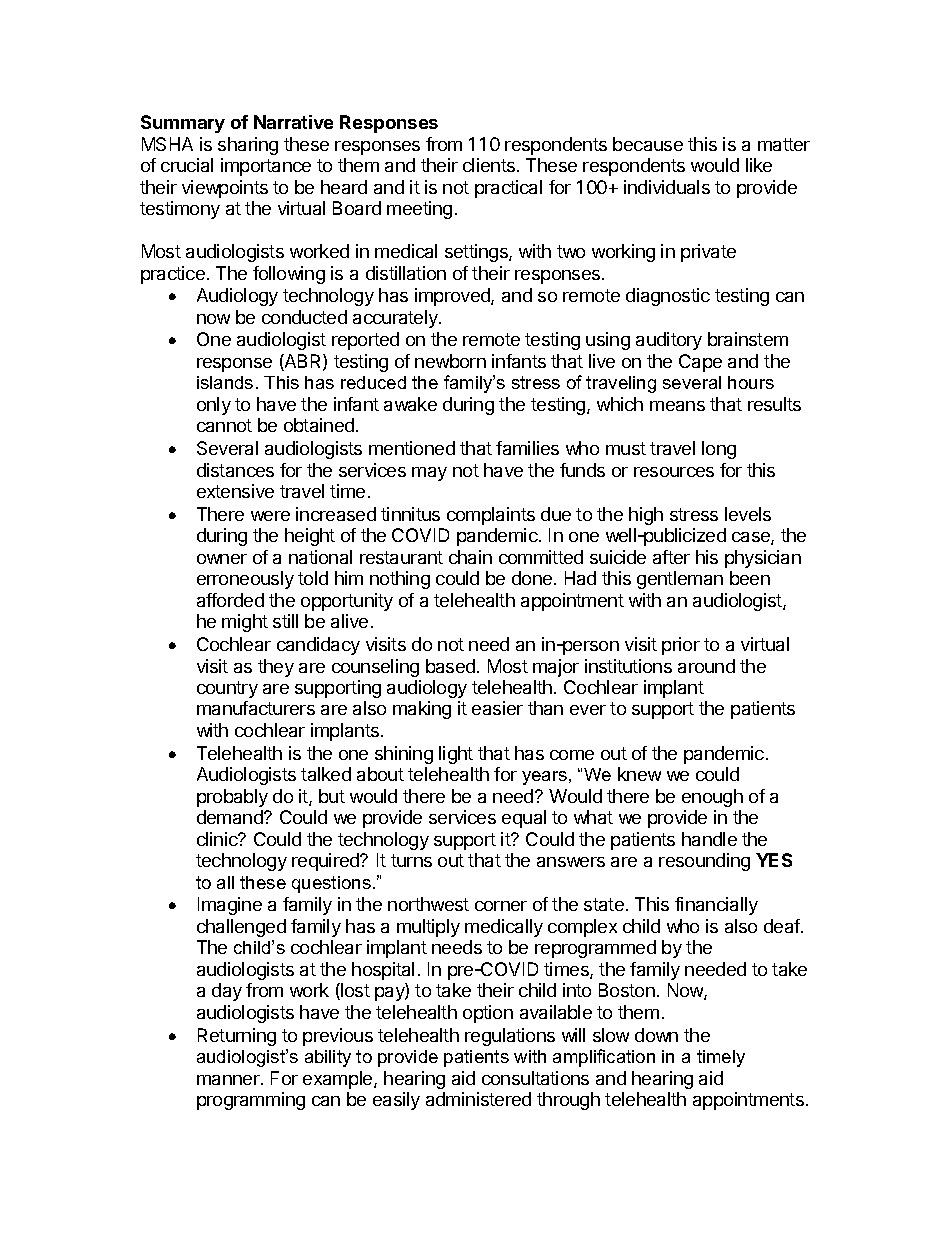 This screenshot has height=1233, width=952. I want to click on manner, so click(229, 1080).
